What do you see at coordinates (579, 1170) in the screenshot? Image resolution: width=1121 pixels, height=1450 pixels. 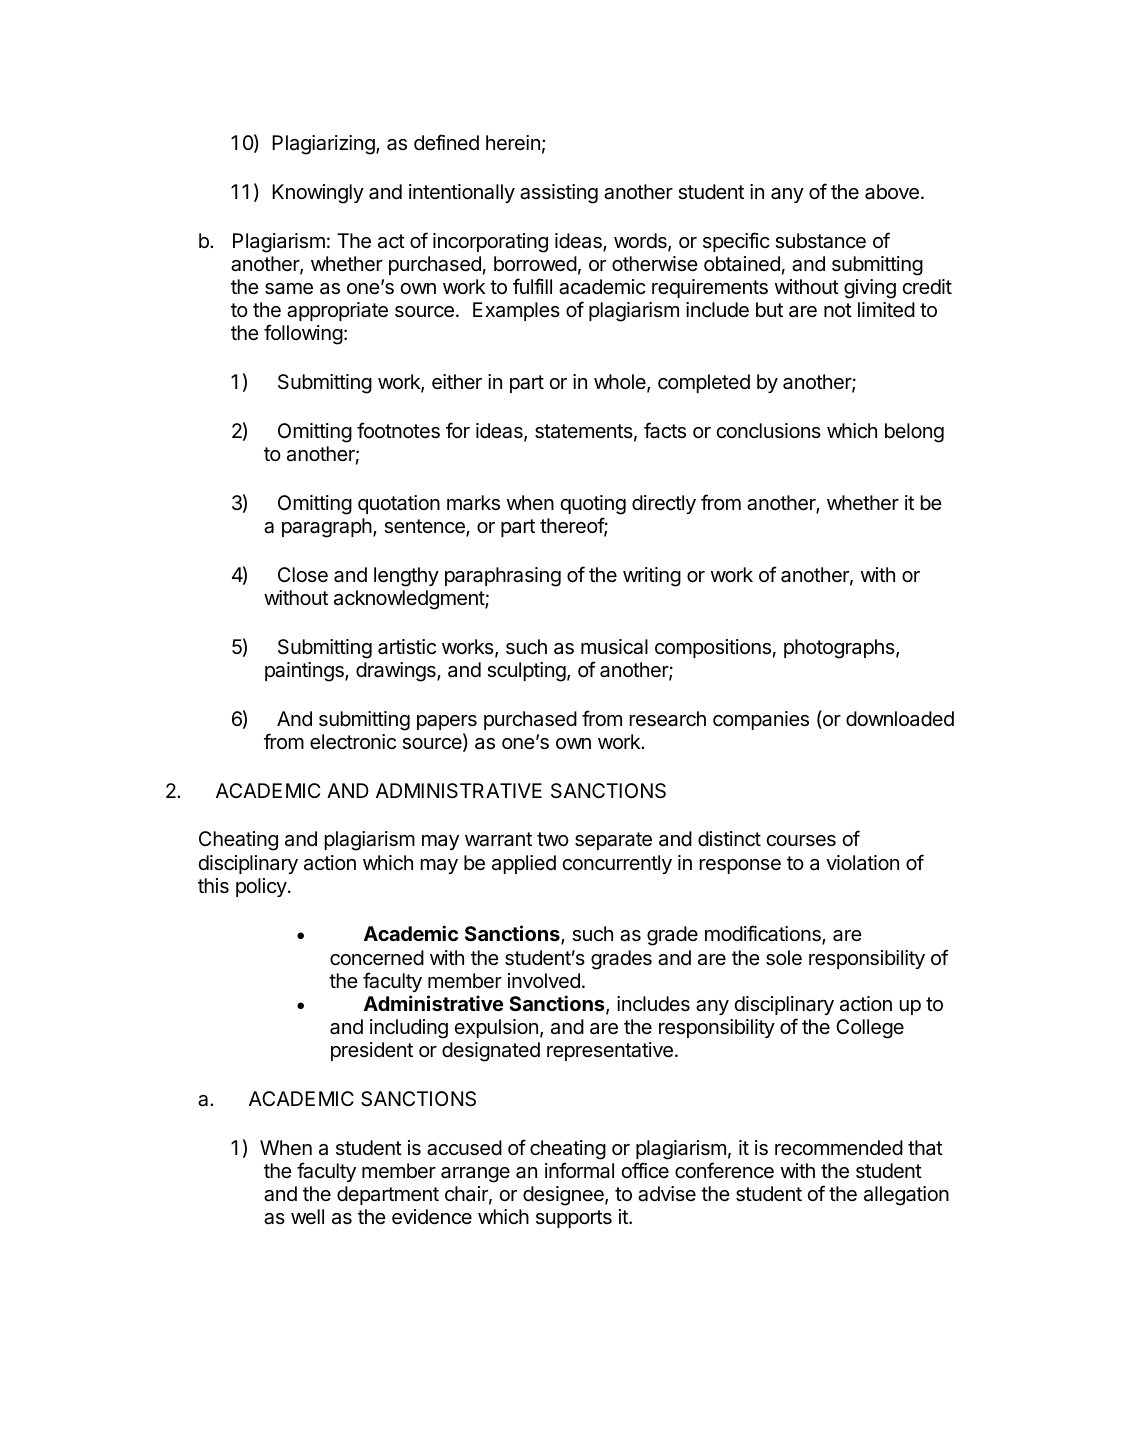 I see `informal` at bounding box center [579, 1170].
